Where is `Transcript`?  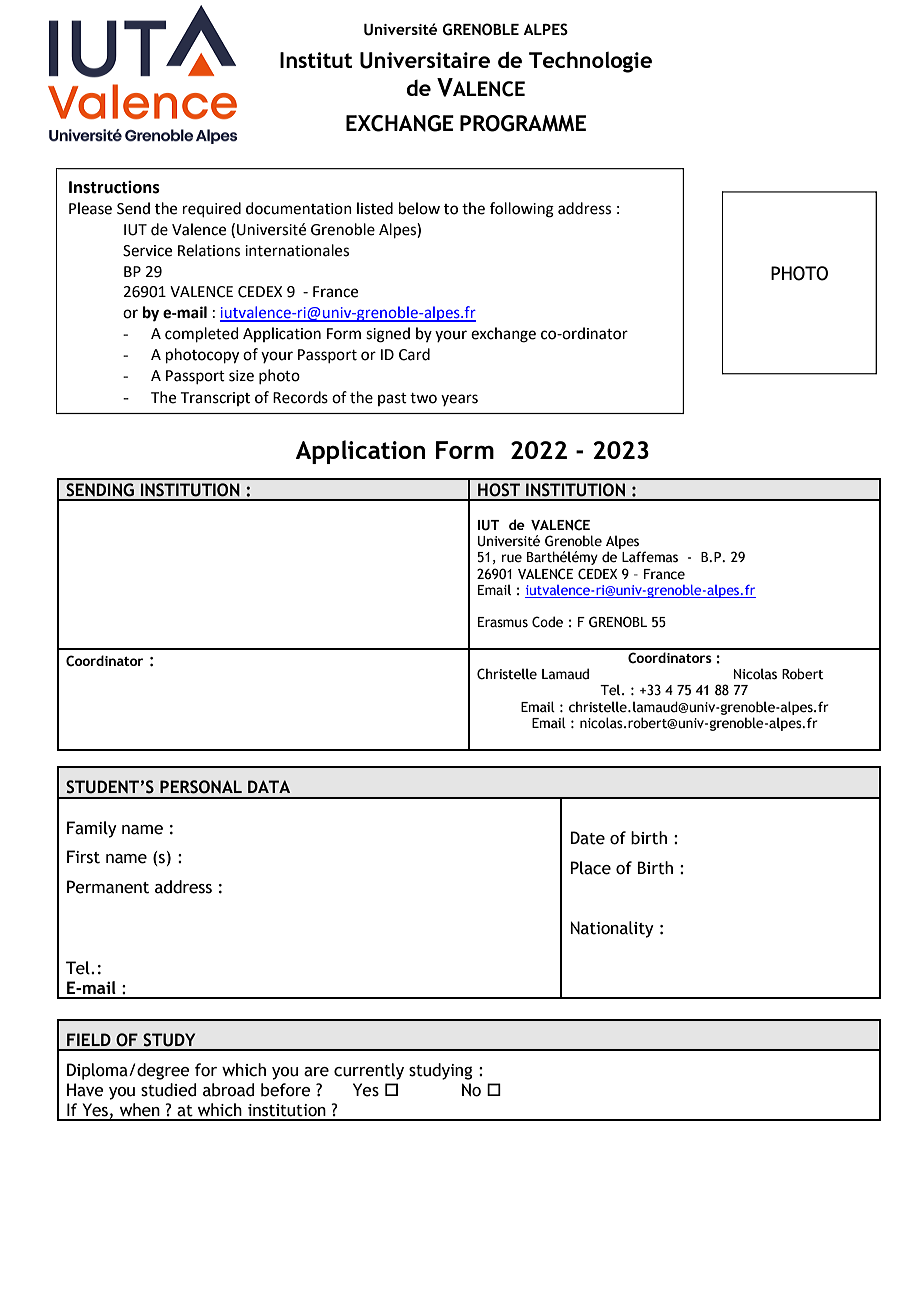 Transcript is located at coordinates (215, 399).
